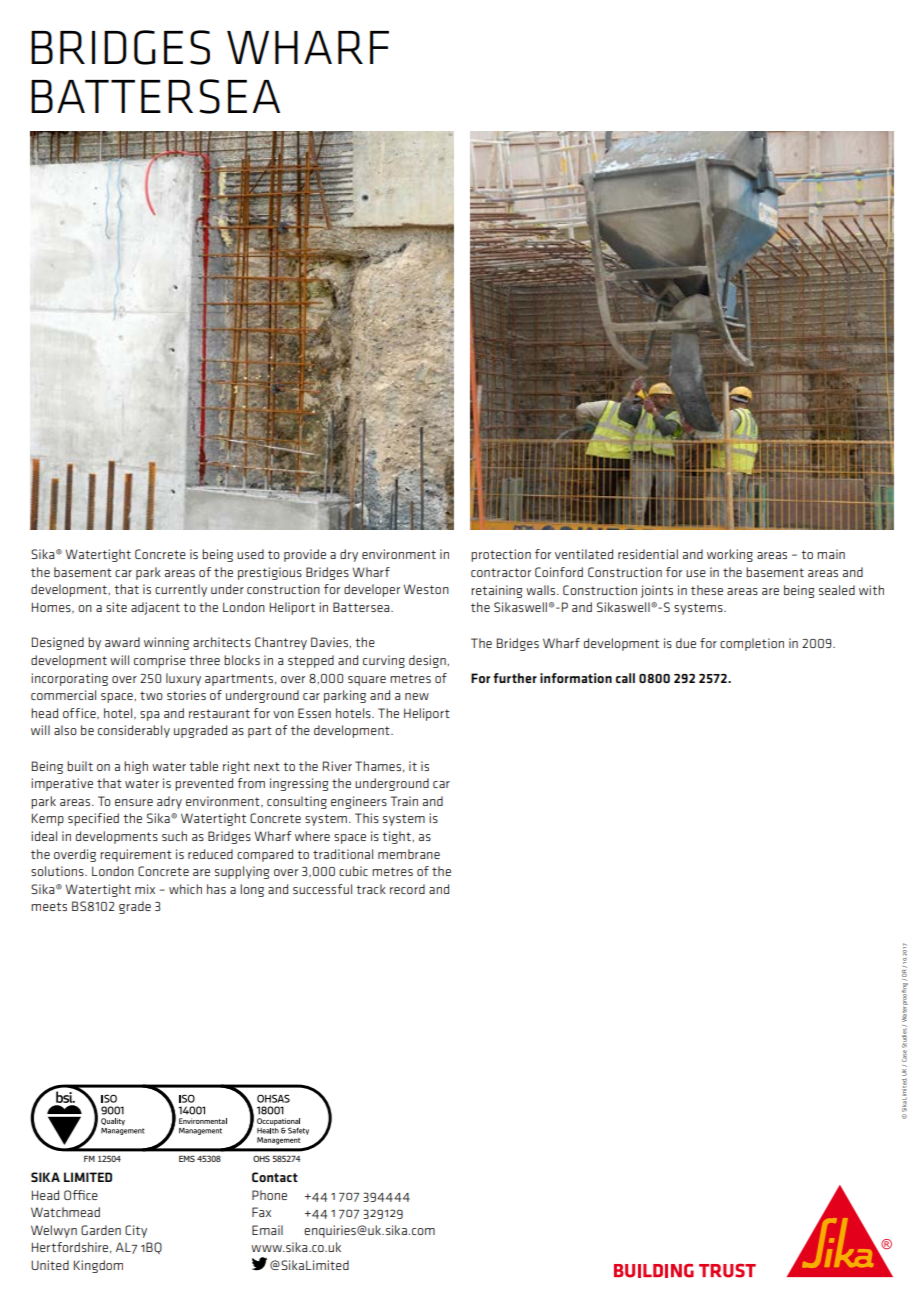  What do you see at coordinates (378, 766) in the screenshot?
I see `Thames` at bounding box center [378, 766].
